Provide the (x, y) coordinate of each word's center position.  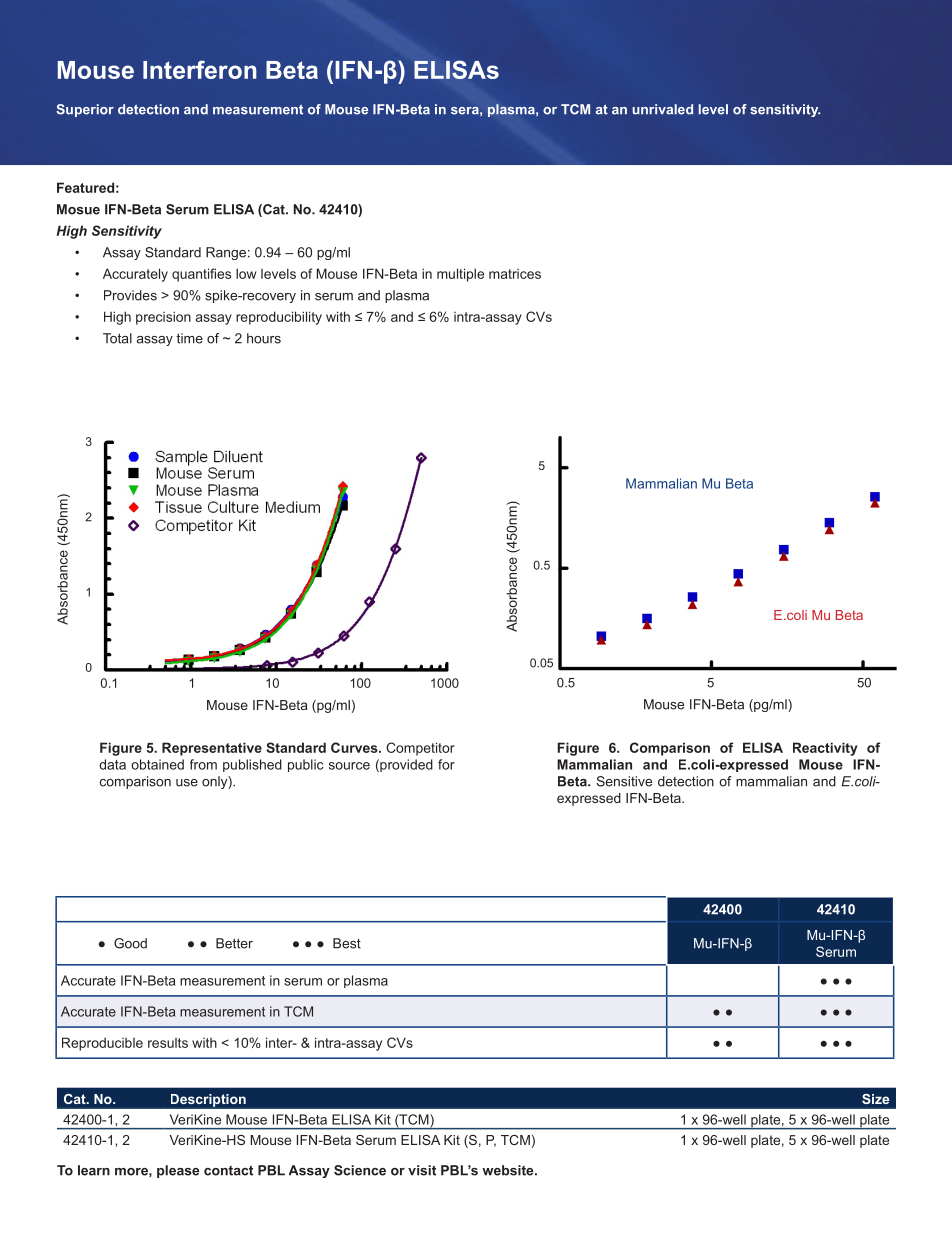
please (178, 1171)
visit (422, 1170)
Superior (85, 110)
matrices (515, 274)
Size (875, 1099)
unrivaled (663, 109)
